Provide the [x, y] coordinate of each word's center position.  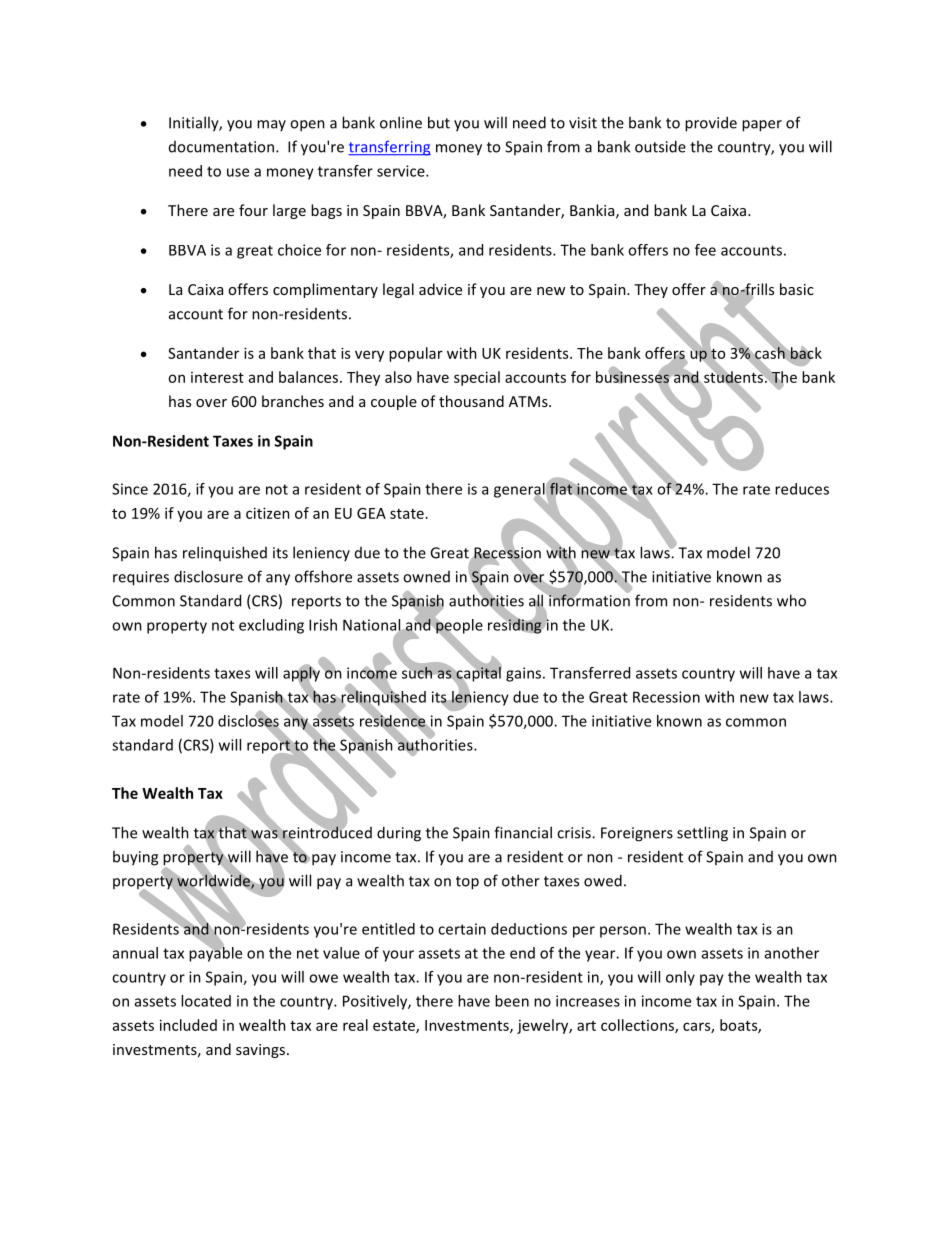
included [188, 1025]
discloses [248, 720]
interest [217, 377]
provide [711, 124]
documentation [221, 147]
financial [523, 832]
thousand [471, 401]
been [512, 1001]
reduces [802, 489]
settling [702, 834]
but [439, 122]
